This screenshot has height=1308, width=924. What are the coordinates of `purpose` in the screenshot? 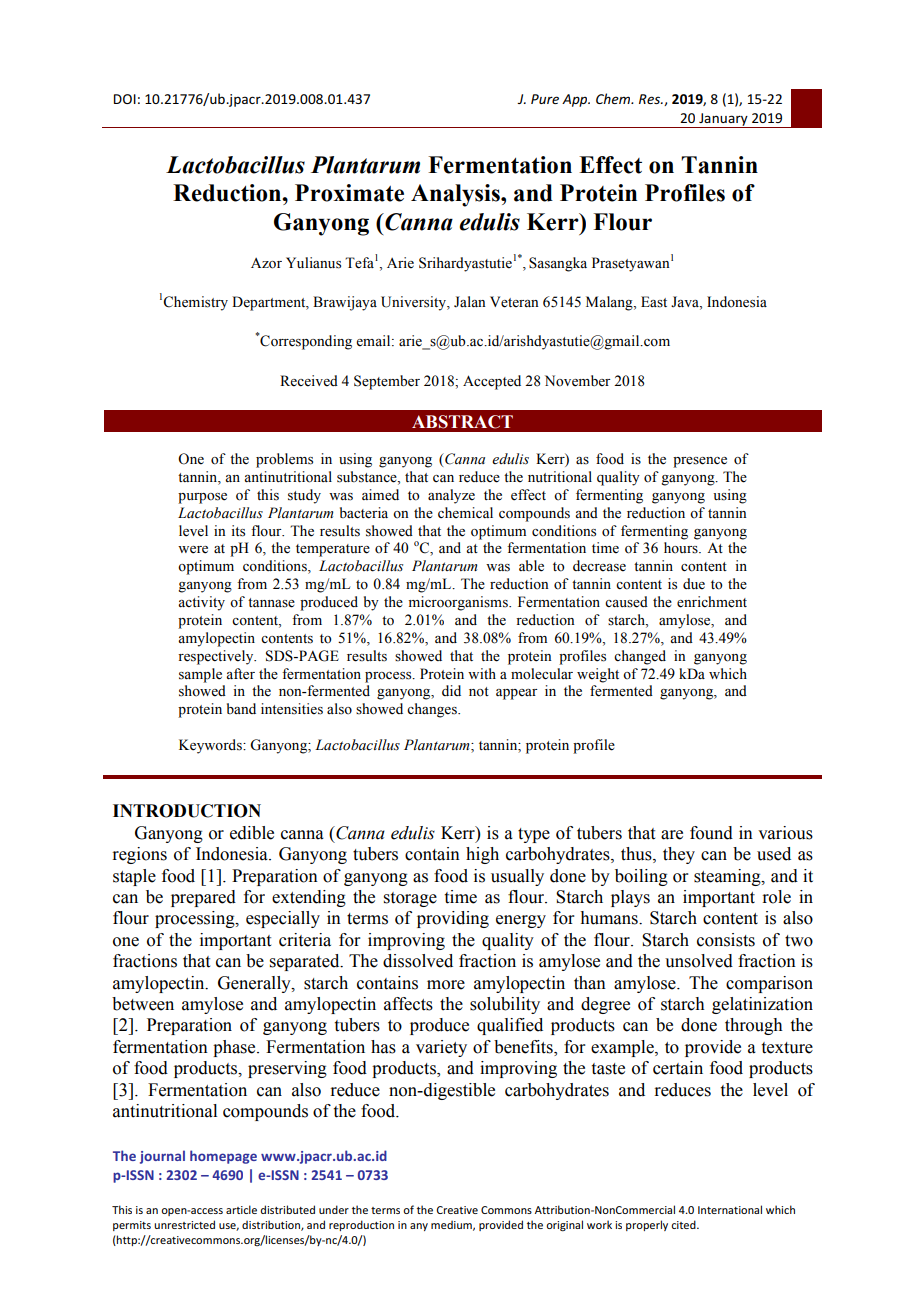 It's located at (202, 498).
